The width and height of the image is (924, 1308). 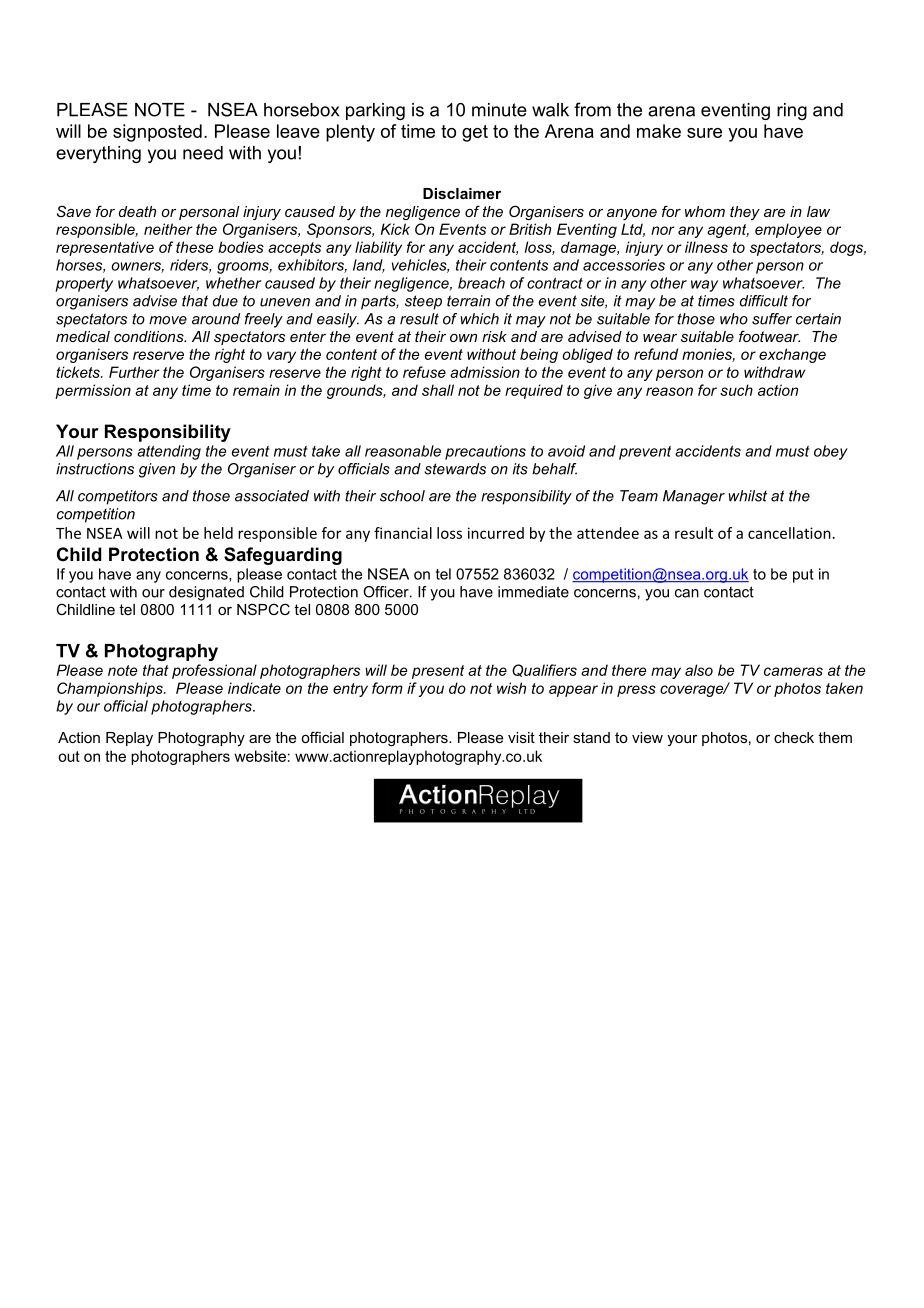 What do you see at coordinates (475, 133) in the image?
I see `get` at bounding box center [475, 133].
